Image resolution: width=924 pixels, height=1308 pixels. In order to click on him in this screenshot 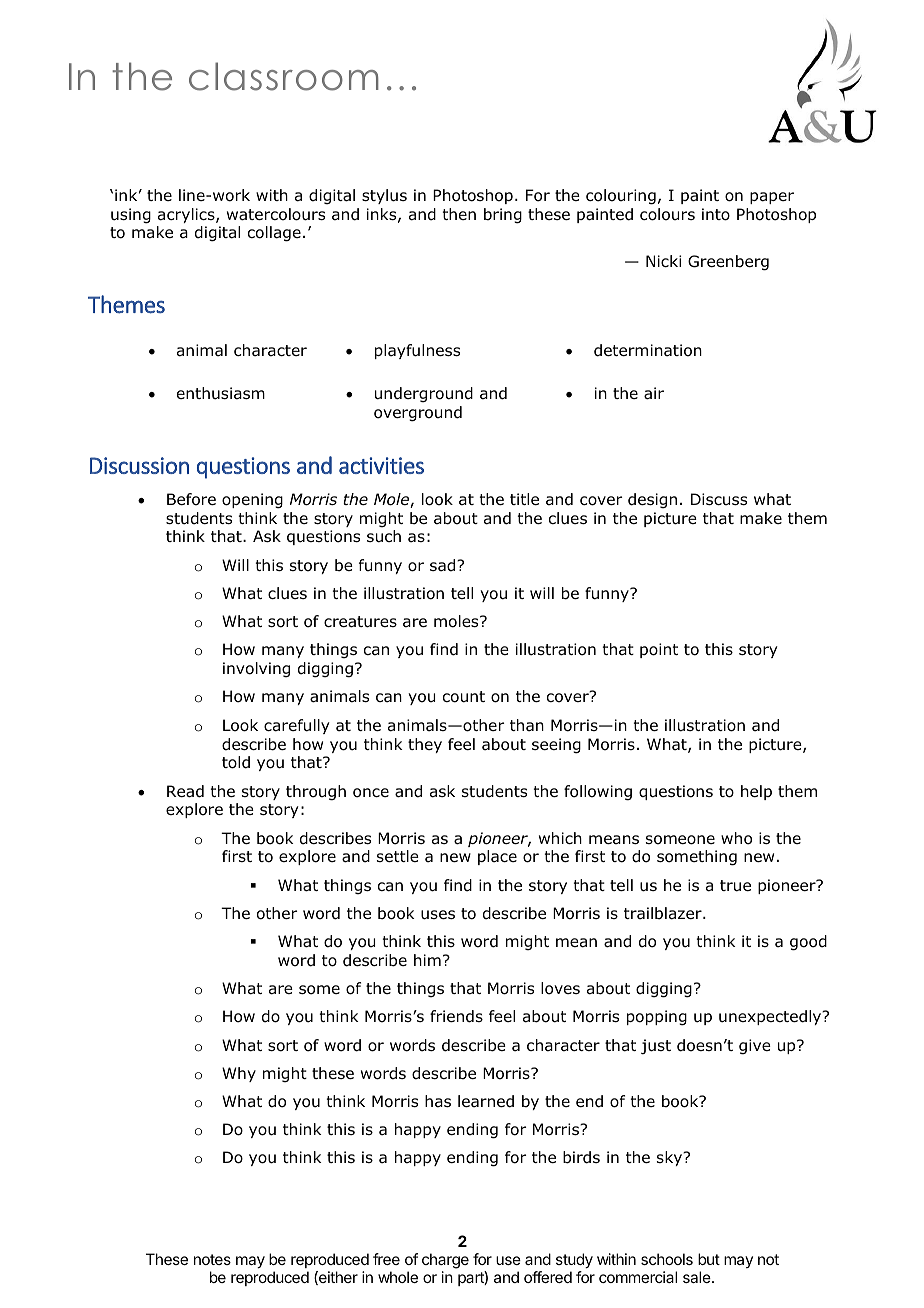, I will do `click(427, 960)`.
